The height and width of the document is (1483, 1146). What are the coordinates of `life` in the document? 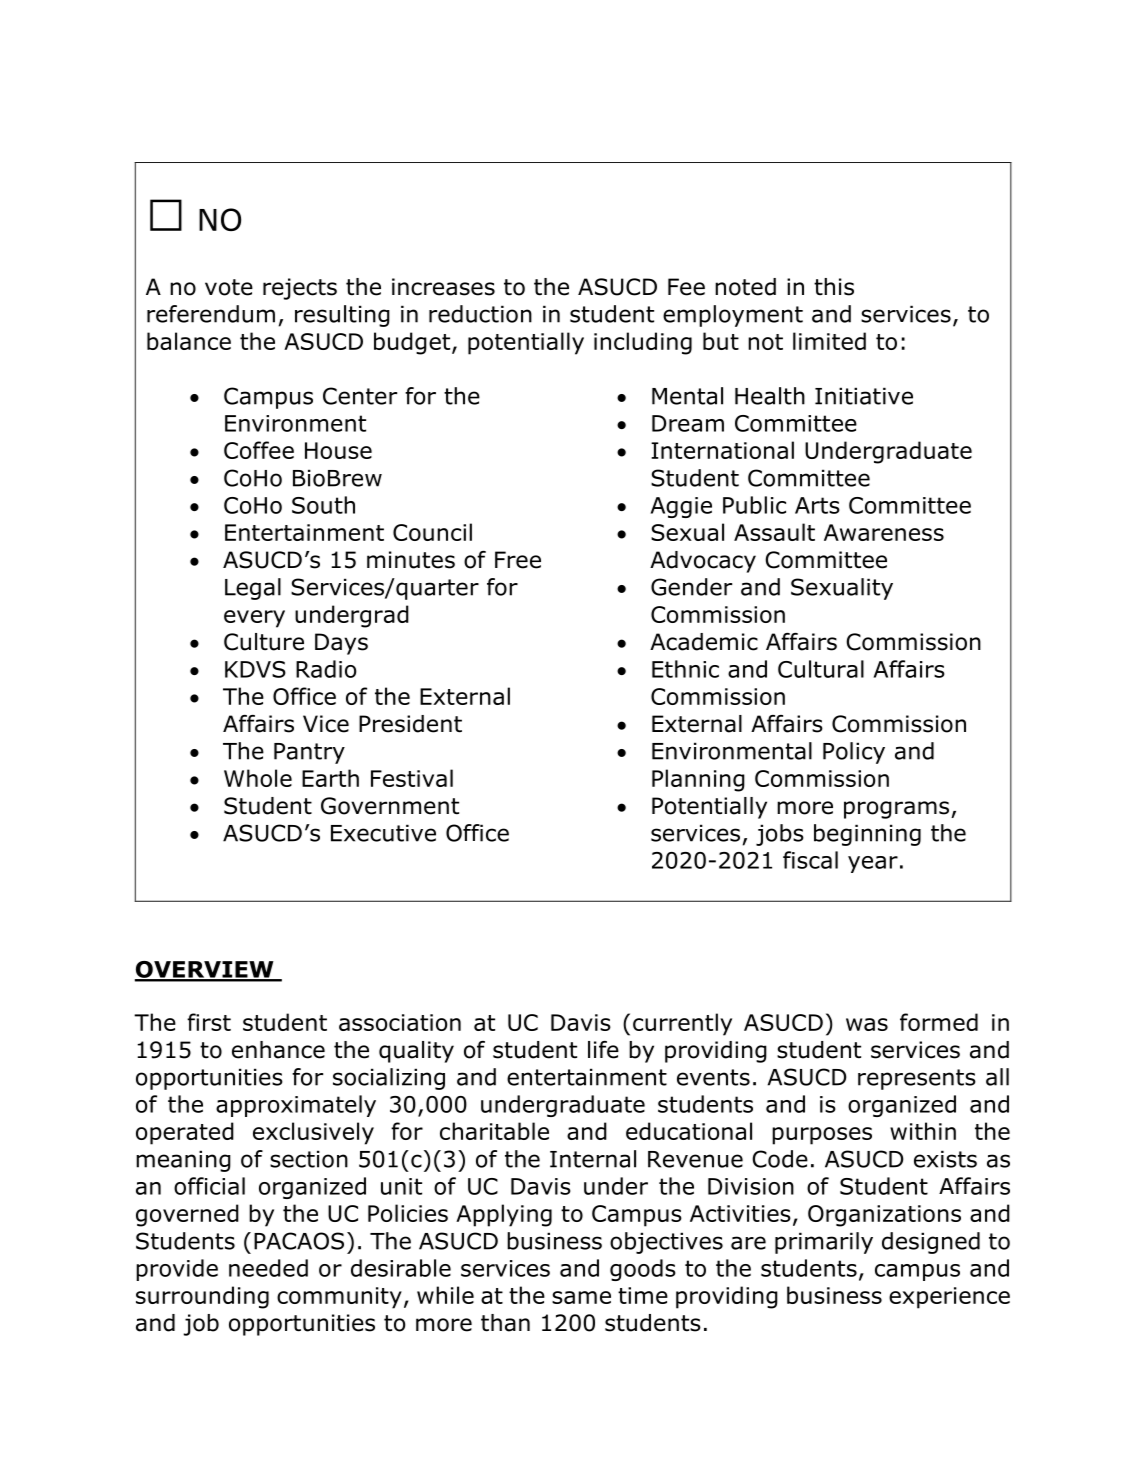 It's located at (603, 1050).
